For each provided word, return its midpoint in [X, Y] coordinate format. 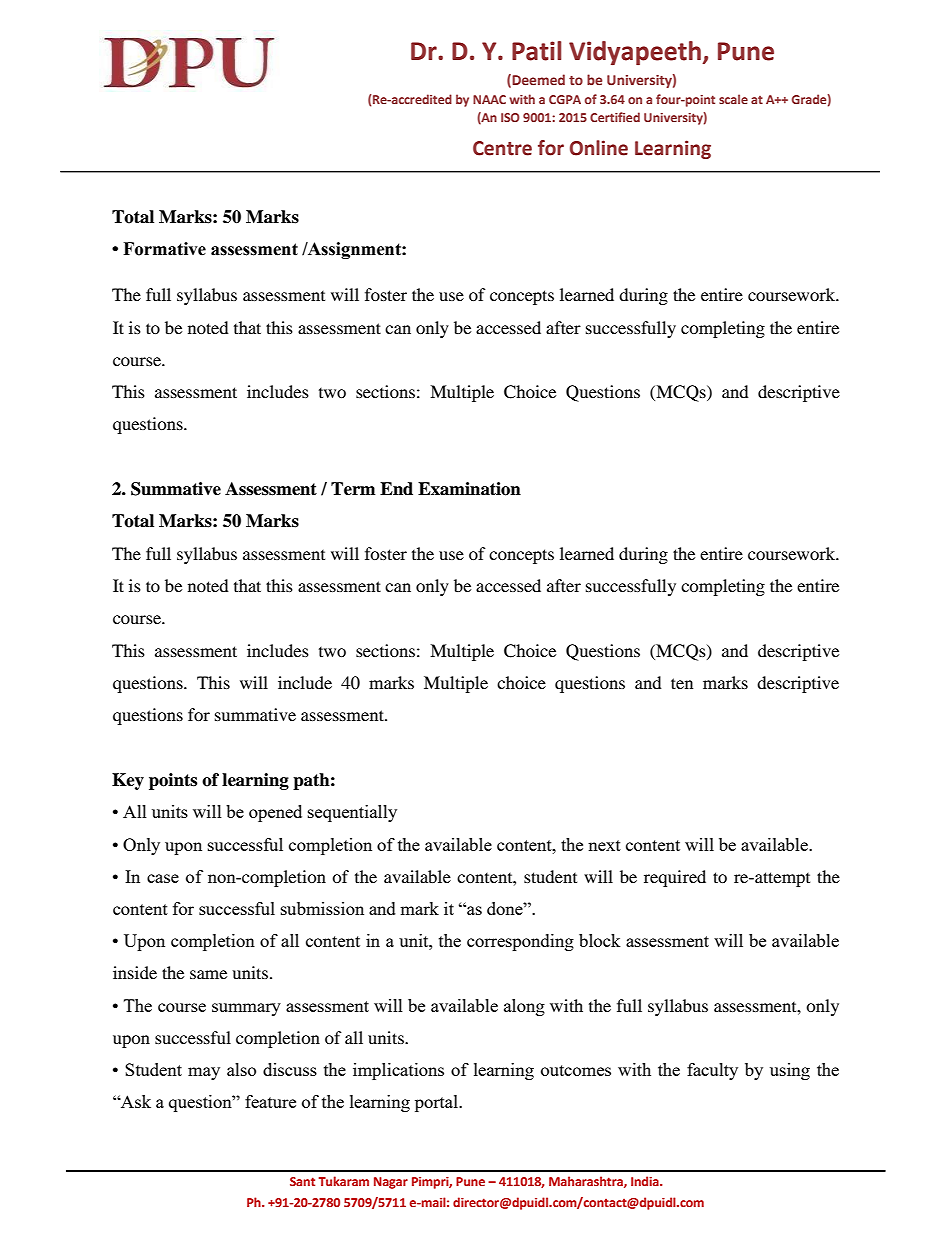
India [646, 1181]
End [396, 489]
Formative [164, 249]
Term [353, 489]
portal [437, 1103]
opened [275, 813]
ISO [510, 117]
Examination [469, 489]
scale [733, 99]
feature [270, 1101]
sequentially [352, 813]
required [675, 878]
